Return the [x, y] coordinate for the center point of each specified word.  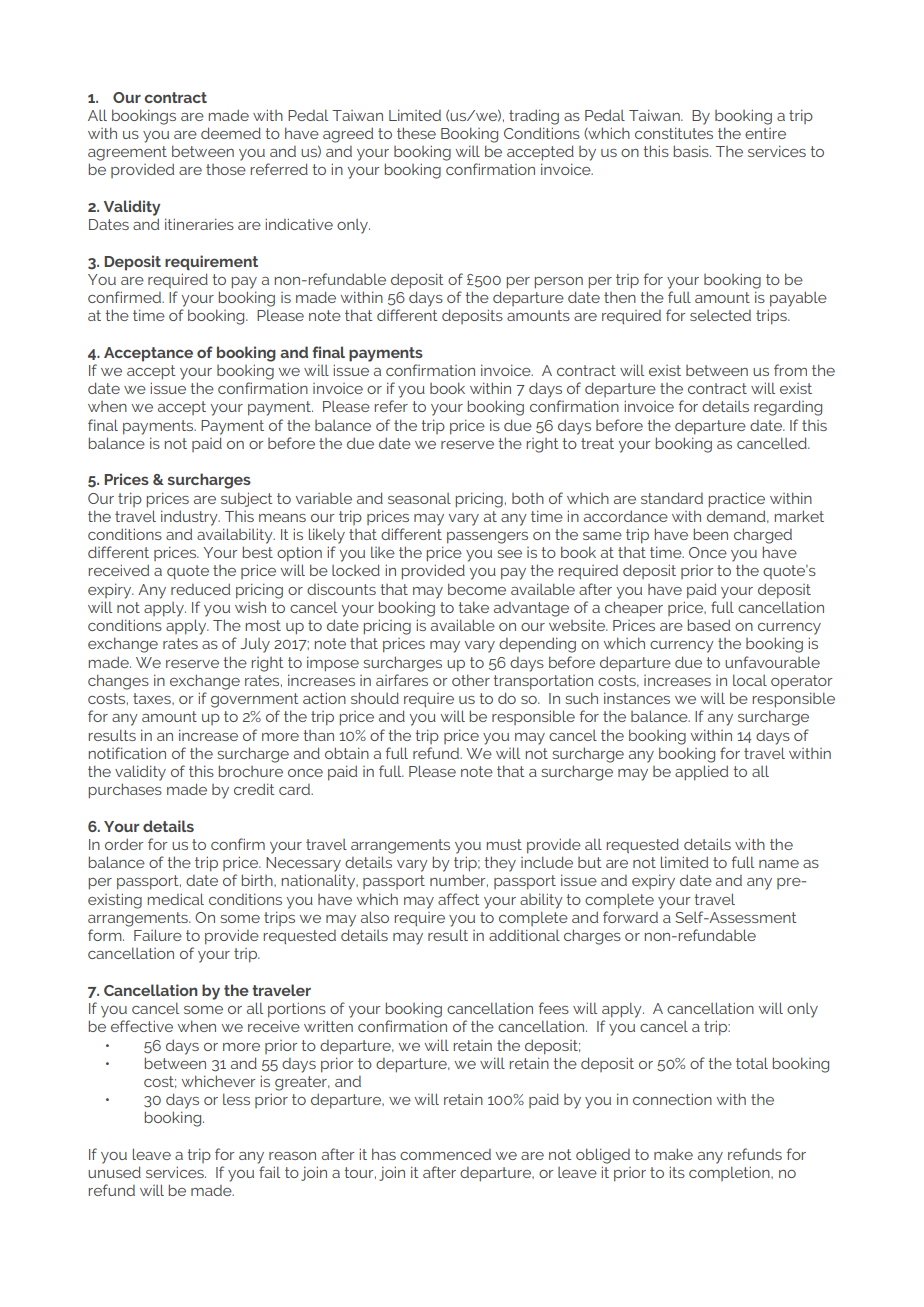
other [471, 680]
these [416, 133]
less [236, 1099]
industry [190, 518]
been [710, 534]
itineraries [199, 224]
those [226, 169]
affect [459, 899]
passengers [487, 538]
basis [692, 151]
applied [701, 773]
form [106, 935]
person [558, 283]
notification [127, 753]
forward [630, 917]
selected [720, 315]
